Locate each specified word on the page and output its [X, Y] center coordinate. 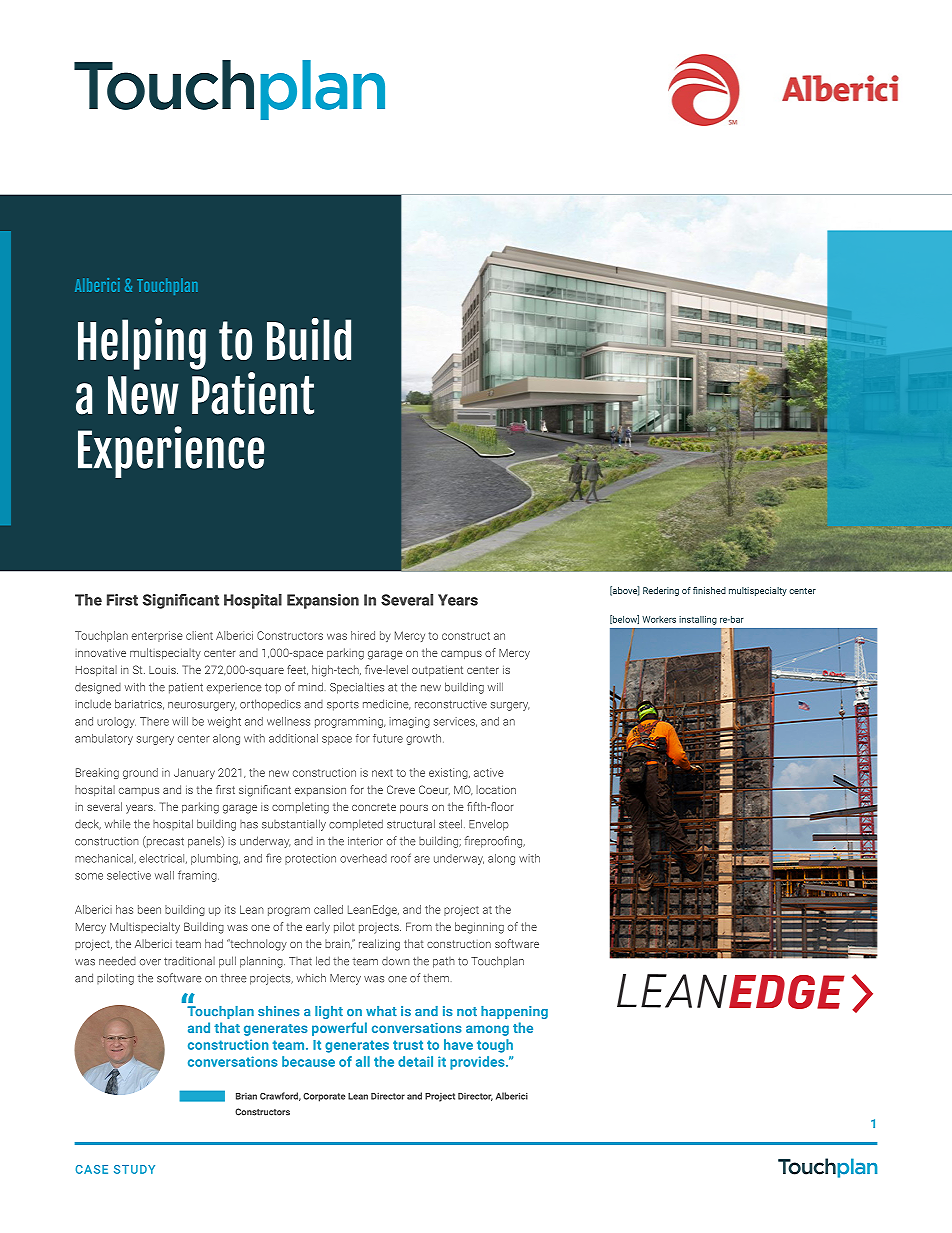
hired [363, 635]
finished [709, 590]
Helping [142, 344]
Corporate [324, 1097]
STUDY [134, 1169]
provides [478, 1063]
